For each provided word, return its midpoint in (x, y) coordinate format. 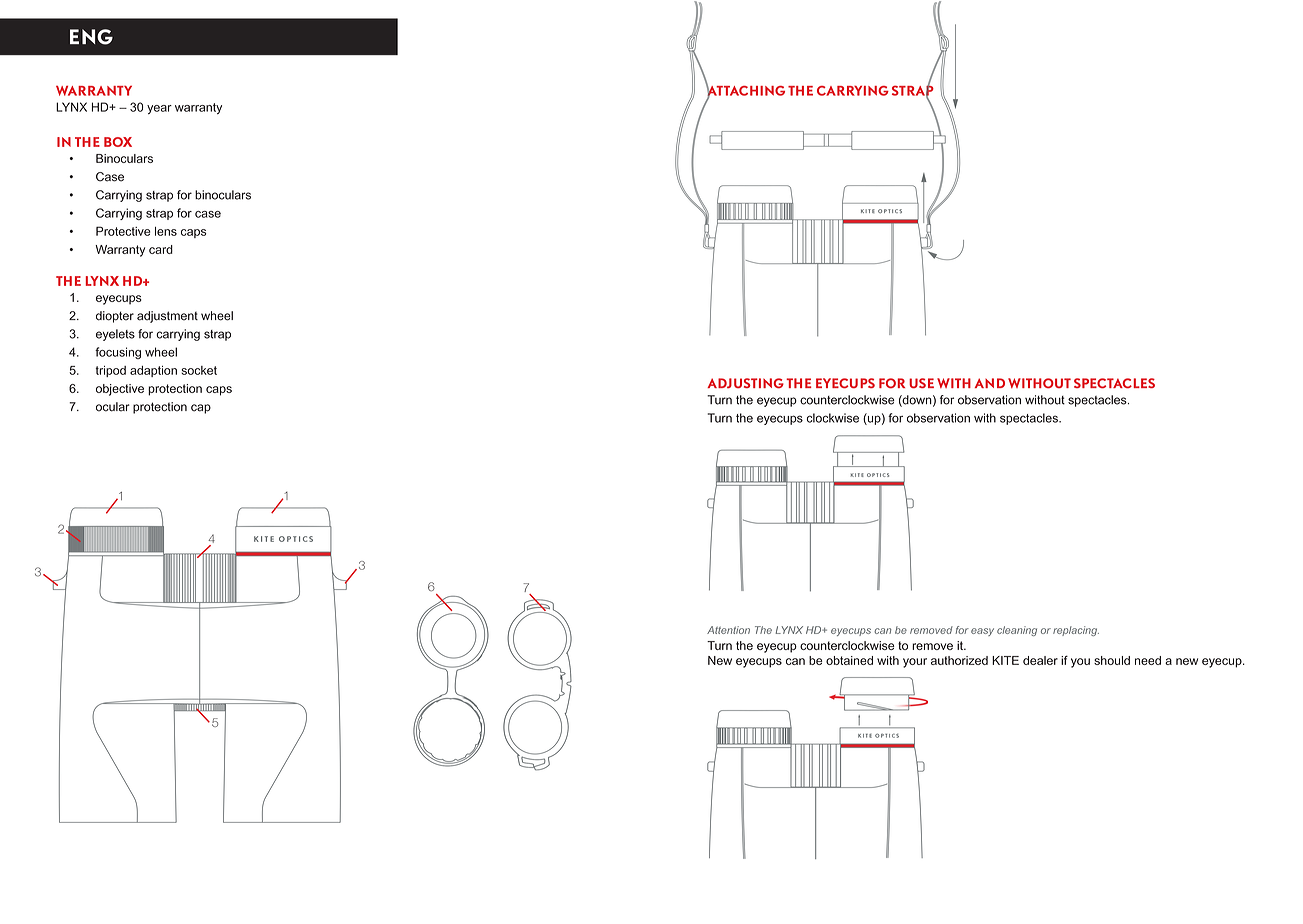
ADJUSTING (745, 383)
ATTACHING (745, 90)
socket (199, 370)
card (161, 249)
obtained (849, 660)
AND (990, 383)
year (159, 109)
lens (166, 231)
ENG (91, 37)
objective (120, 390)
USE (921, 383)
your (915, 663)
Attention (728, 630)
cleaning (1017, 631)
